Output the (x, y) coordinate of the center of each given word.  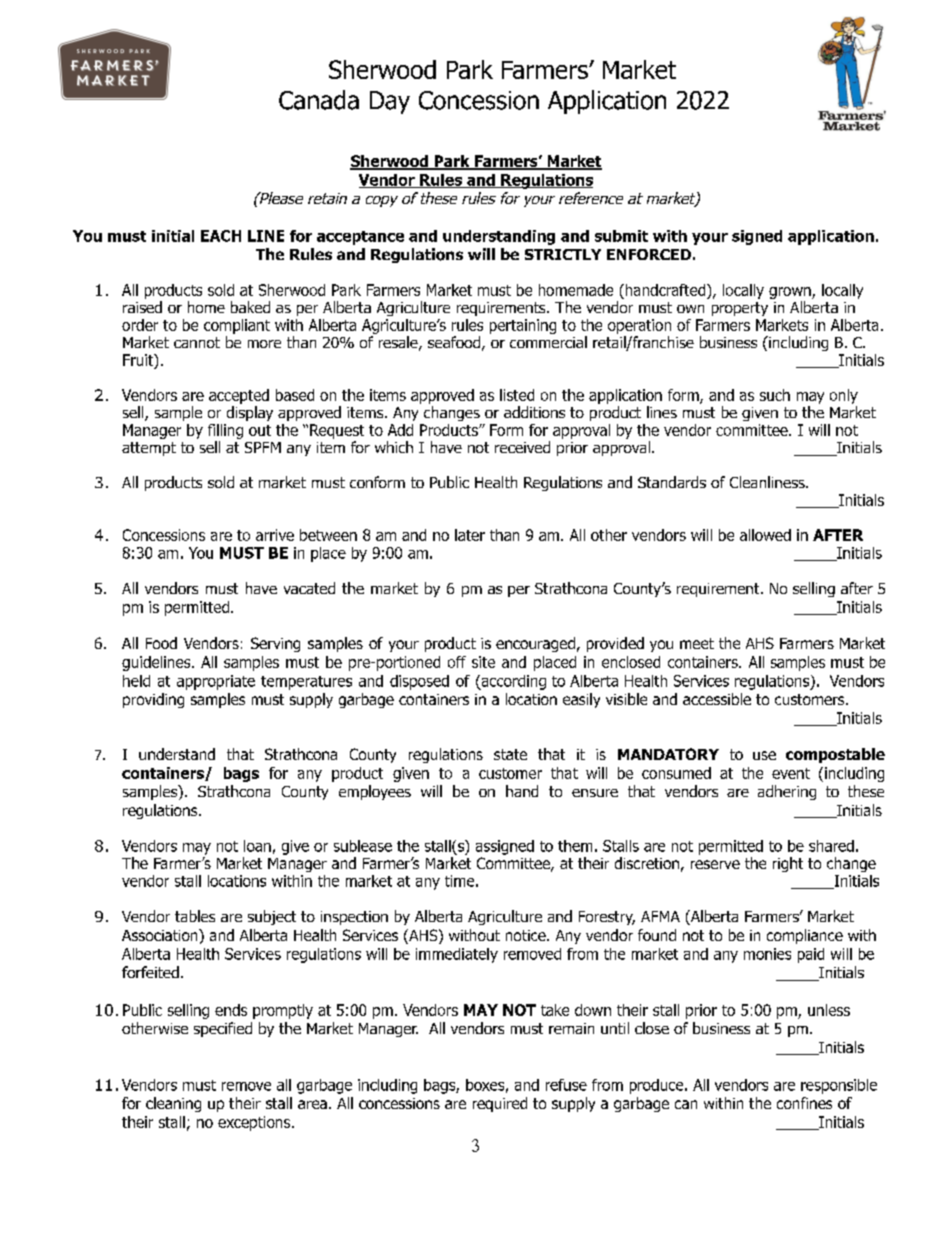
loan (257, 846)
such (775, 395)
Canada (319, 100)
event (791, 773)
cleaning (173, 1104)
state (510, 754)
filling (225, 431)
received (522, 447)
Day (390, 102)
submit (621, 236)
